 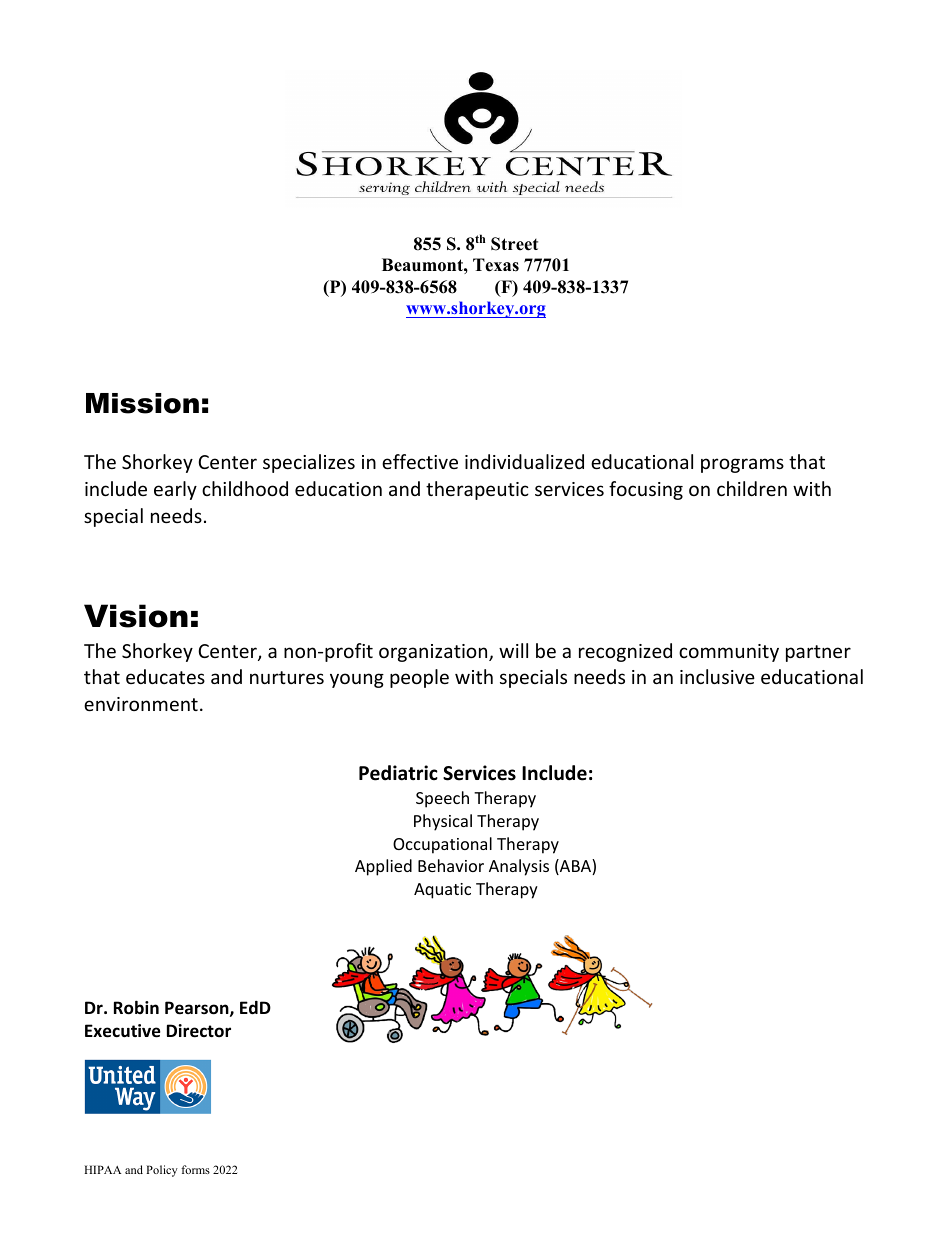 I want to click on environment, so click(x=141, y=704).
